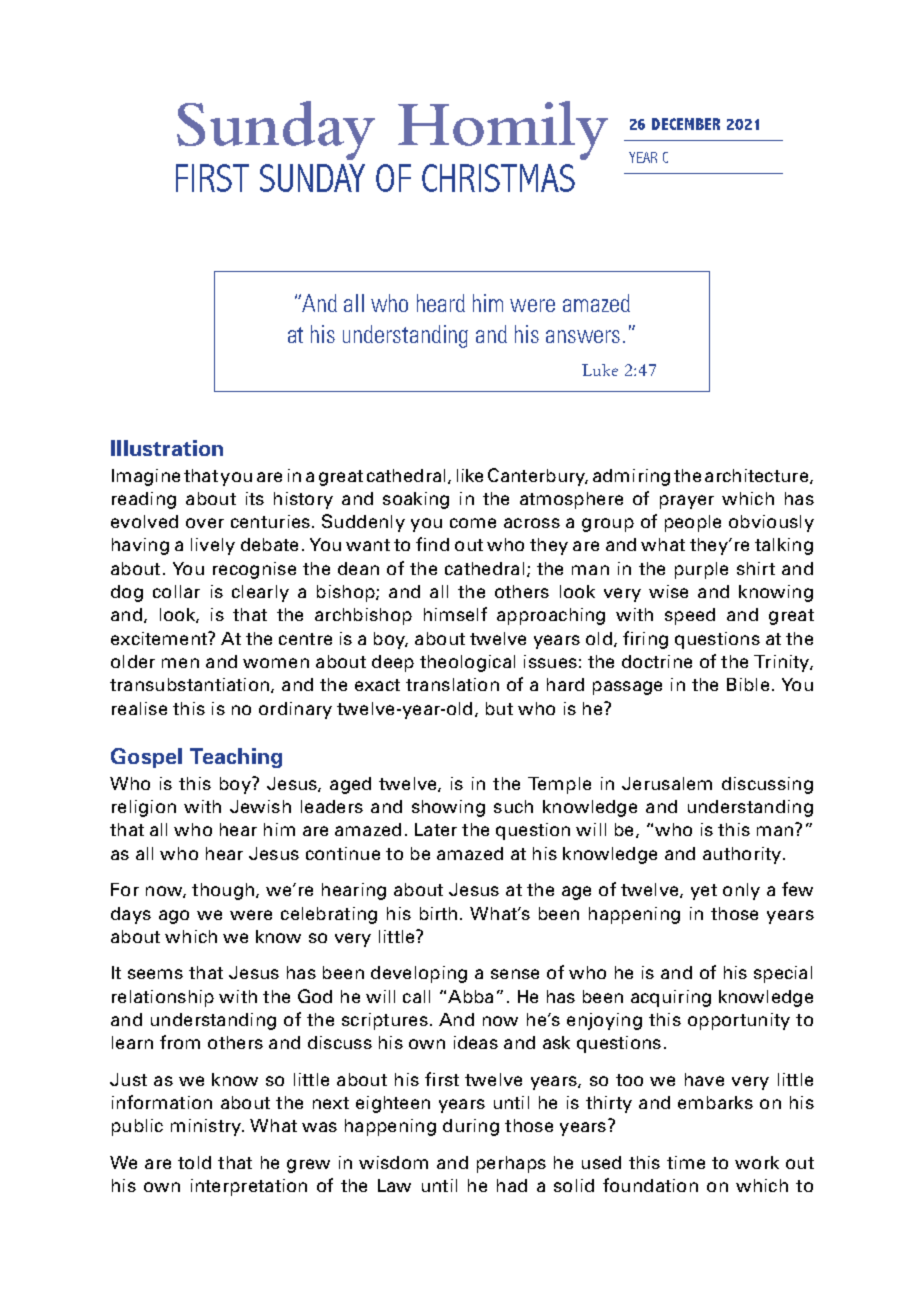 The image size is (924, 1308). Describe the element at coordinates (467, 663) in the document. I see `theological` at that location.
